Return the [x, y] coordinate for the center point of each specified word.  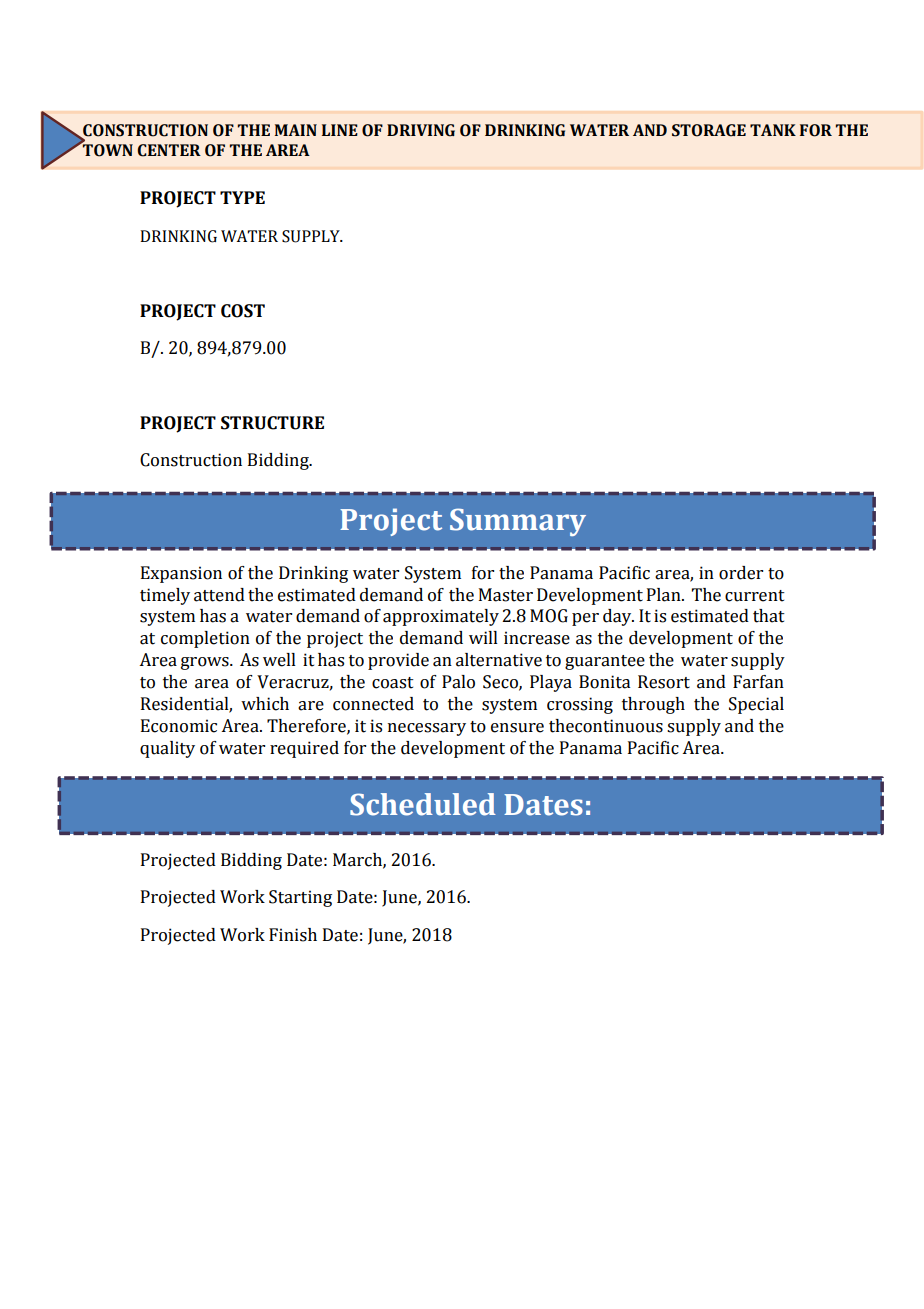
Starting [300, 898]
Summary [518, 522]
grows [206, 663]
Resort [664, 682]
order [741, 573]
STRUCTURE [272, 423]
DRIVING [421, 130]
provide [398, 661]
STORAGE [709, 130]
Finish [293, 935]
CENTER [169, 150]
